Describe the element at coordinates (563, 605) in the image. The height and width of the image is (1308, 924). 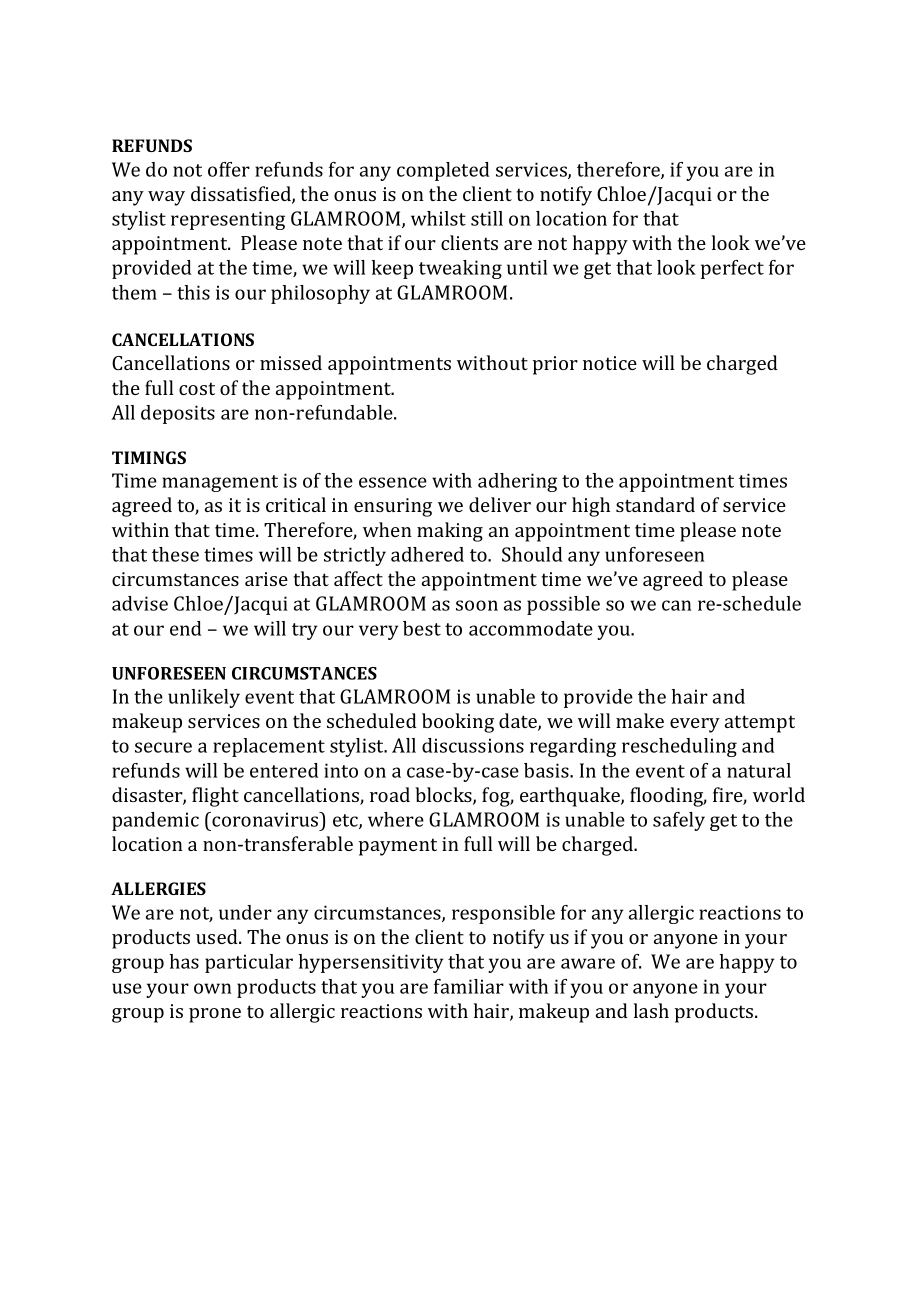
I see `possible` at that location.
